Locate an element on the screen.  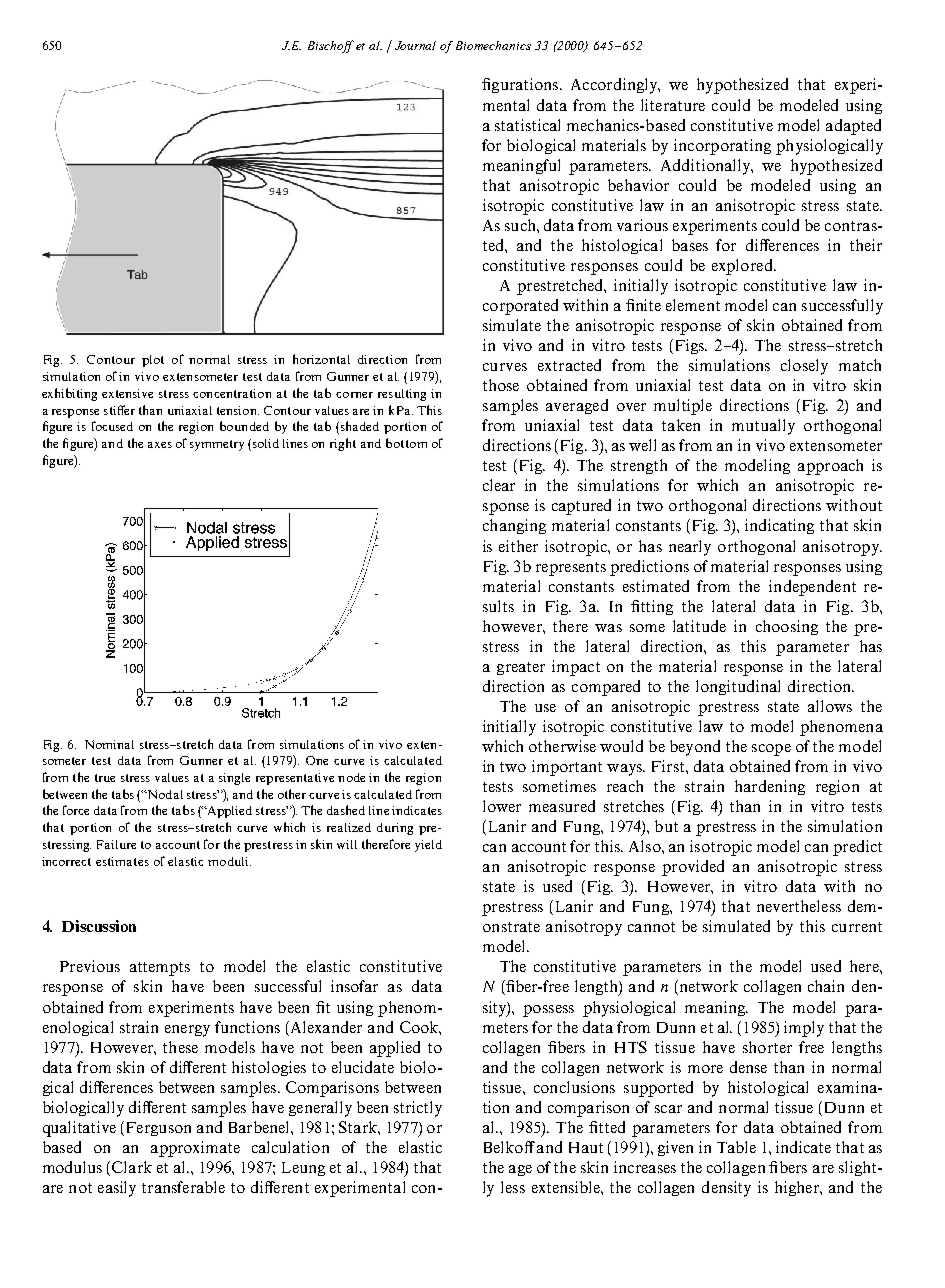
greater is located at coordinates (521, 668).
